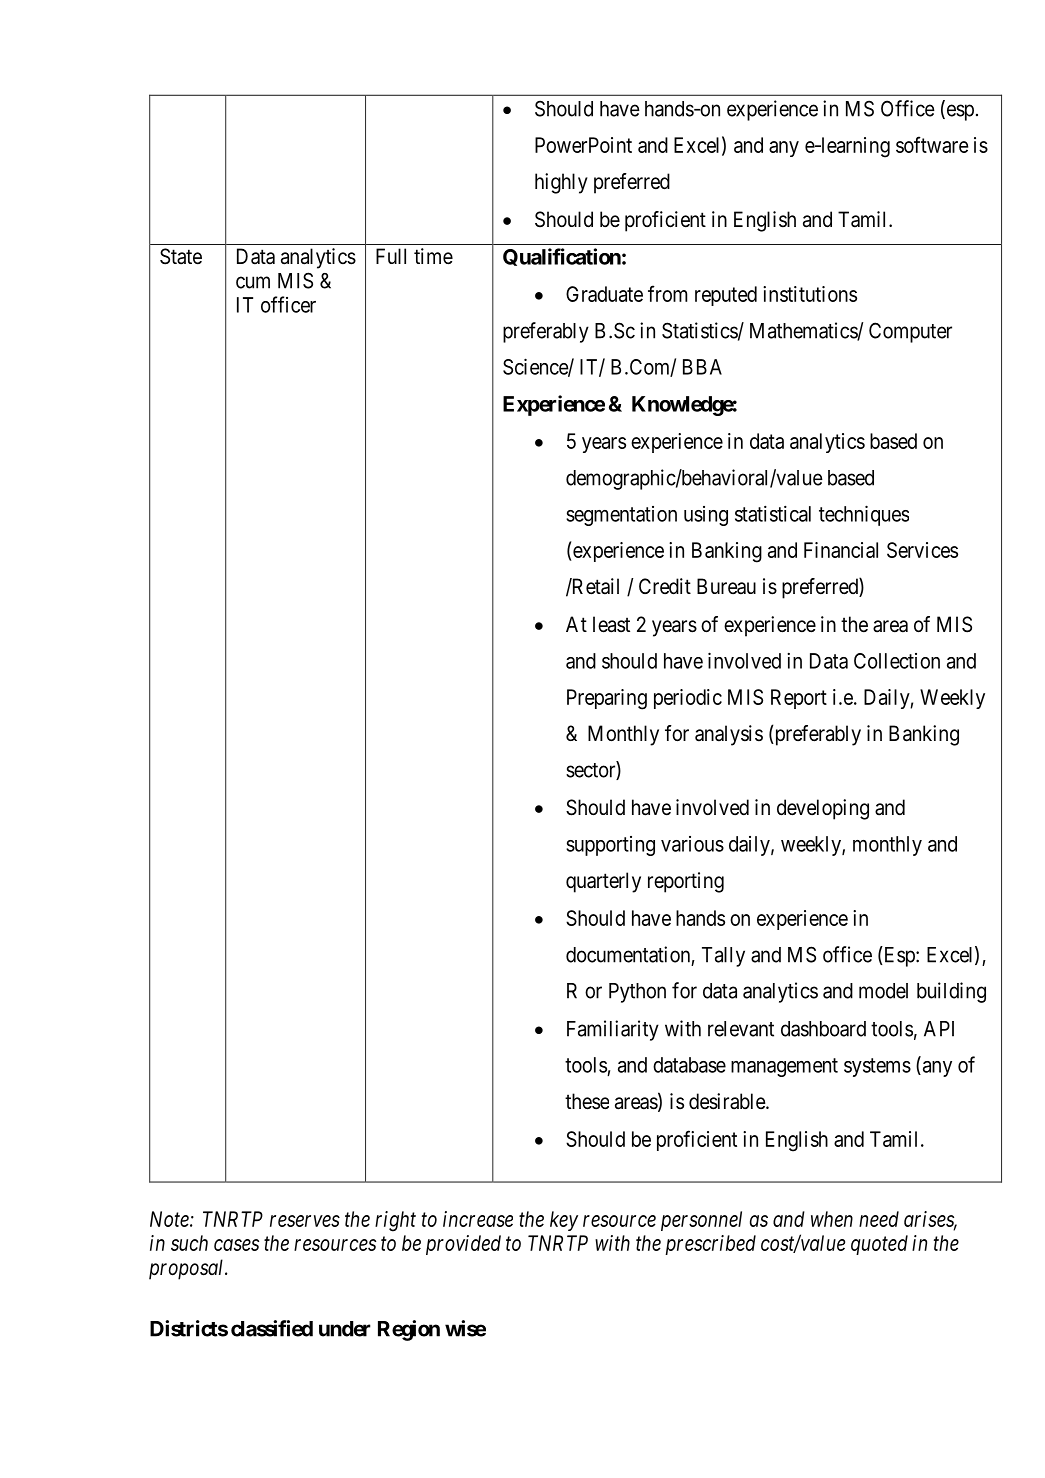 The image size is (1045, 1478). I want to click on State, so click(181, 256).
